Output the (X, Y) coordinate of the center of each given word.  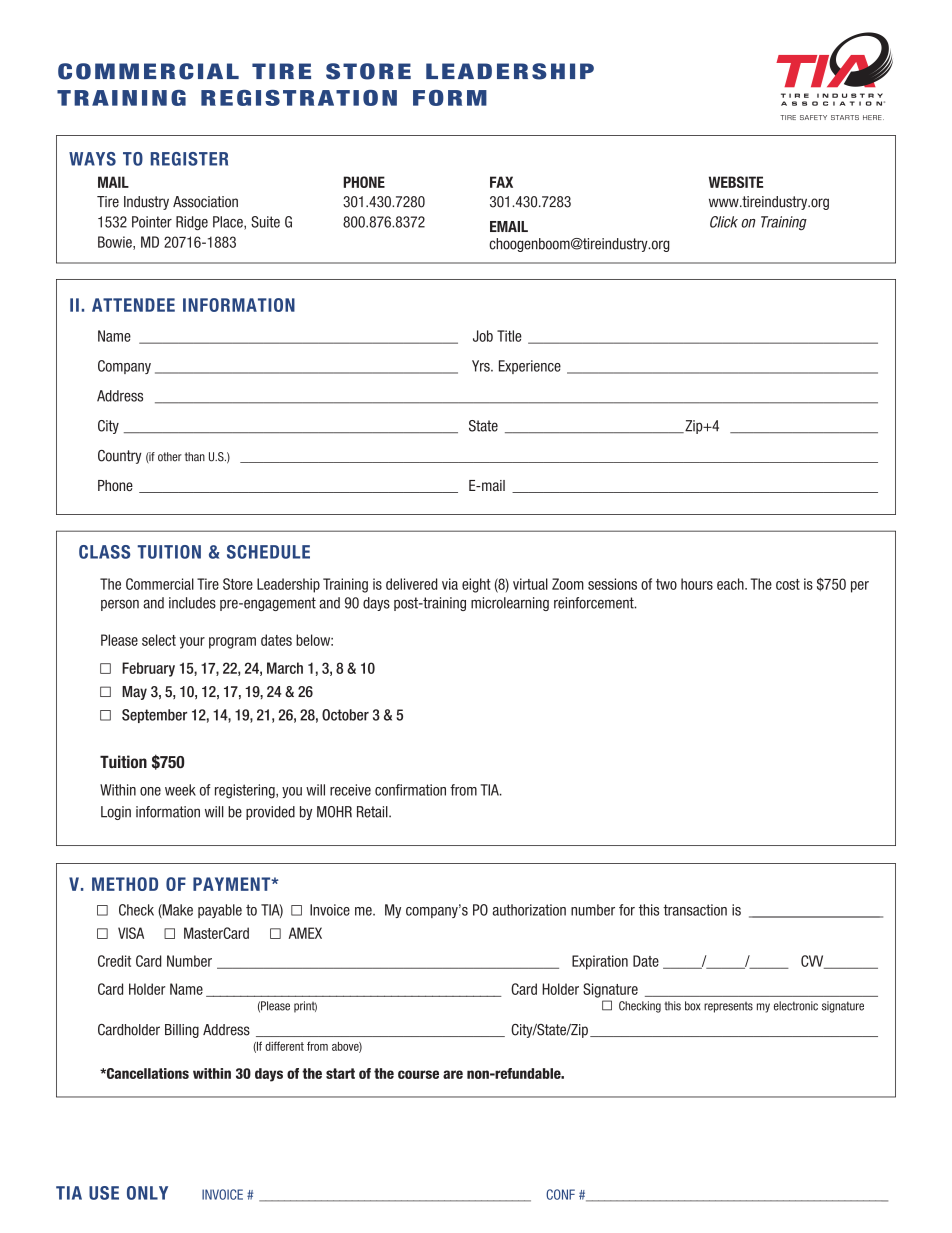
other (170, 457)
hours (697, 584)
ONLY (147, 1193)
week (180, 790)
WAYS (92, 159)
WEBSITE (736, 182)
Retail (373, 812)
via (450, 584)
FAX (501, 182)
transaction (695, 910)
